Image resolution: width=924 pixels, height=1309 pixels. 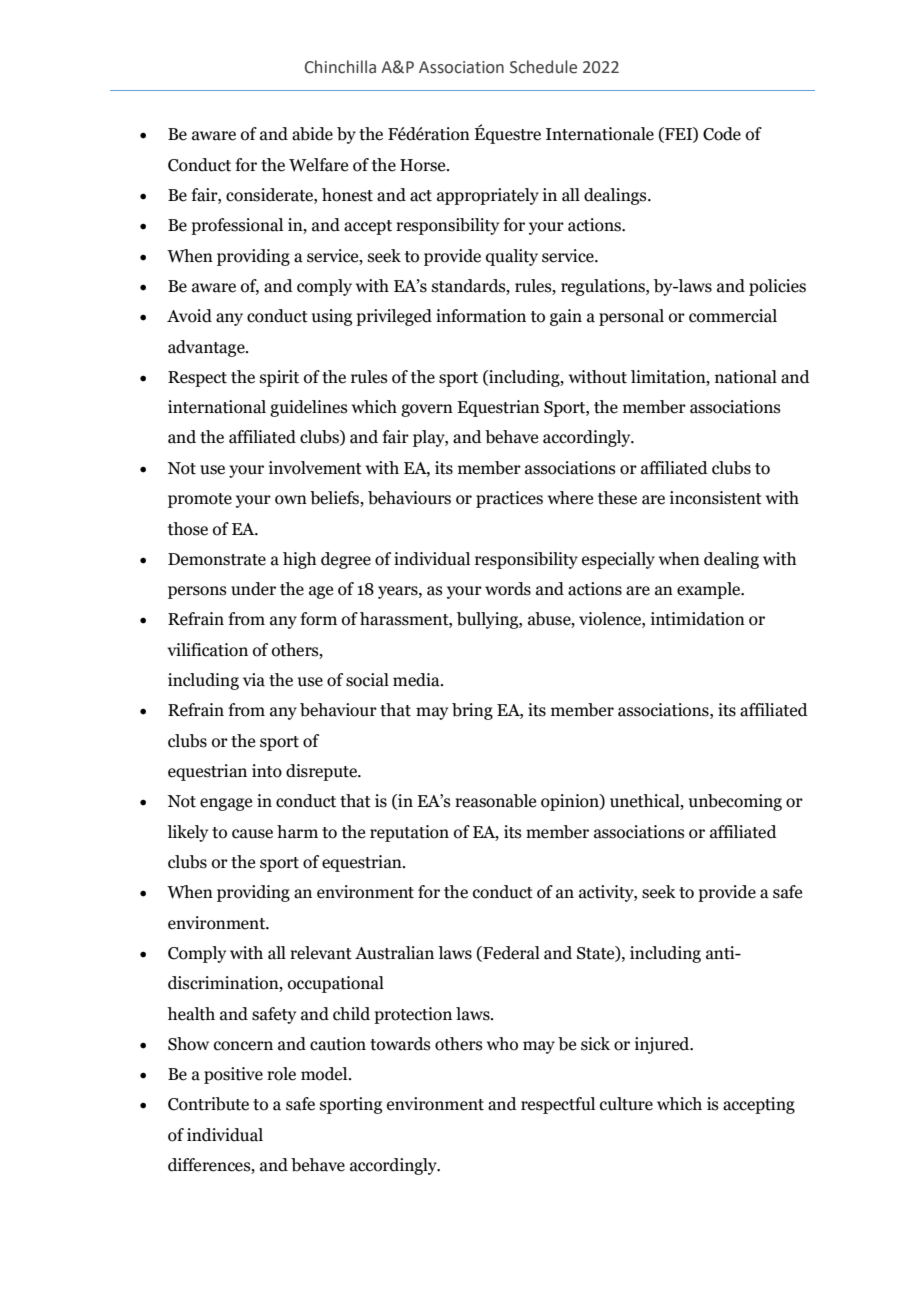 What do you see at coordinates (709, 590) in the screenshot?
I see `example` at bounding box center [709, 590].
